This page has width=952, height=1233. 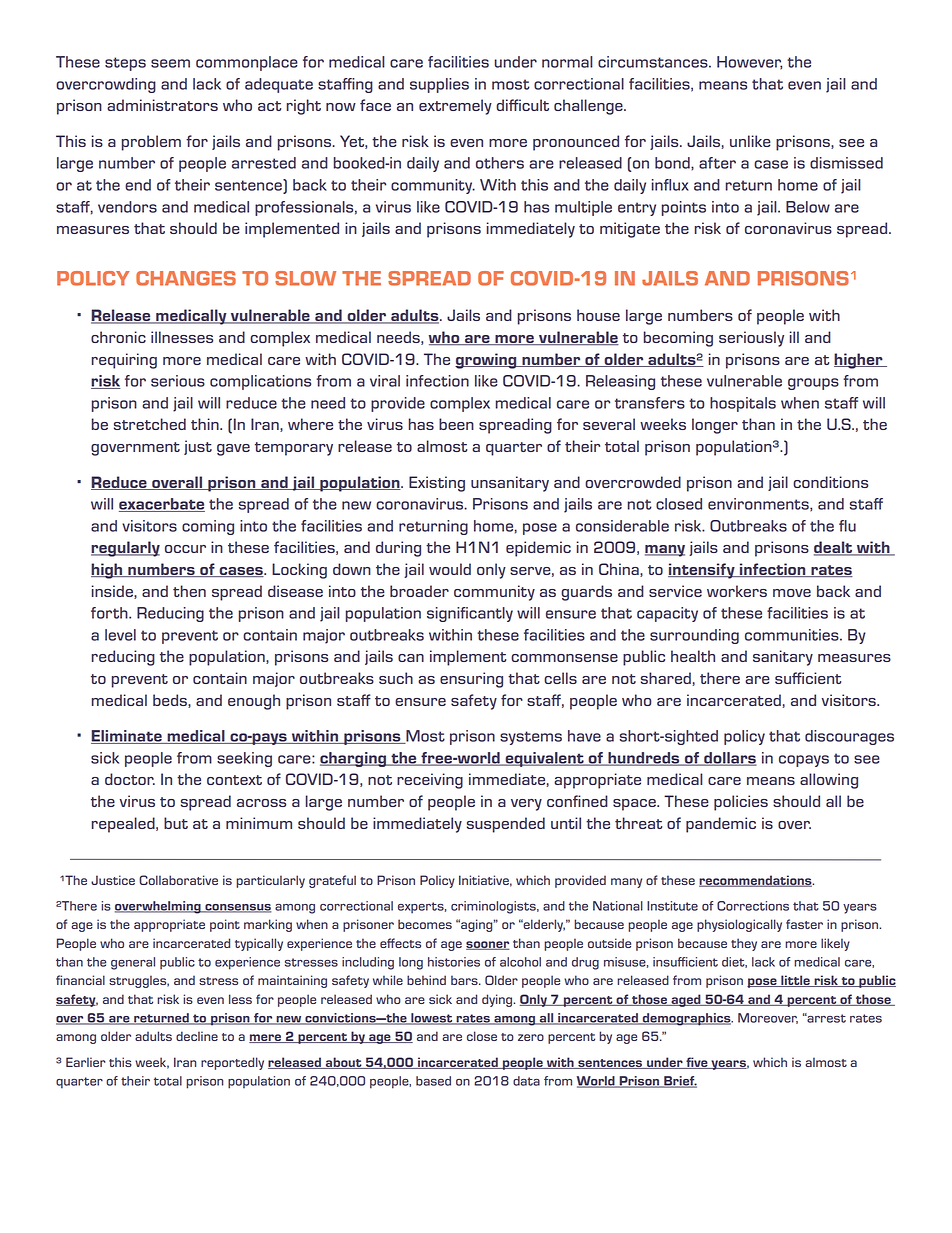 What do you see at coordinates (813, 384) in the page?
I see `groups` at bounding box center [813, 384].
